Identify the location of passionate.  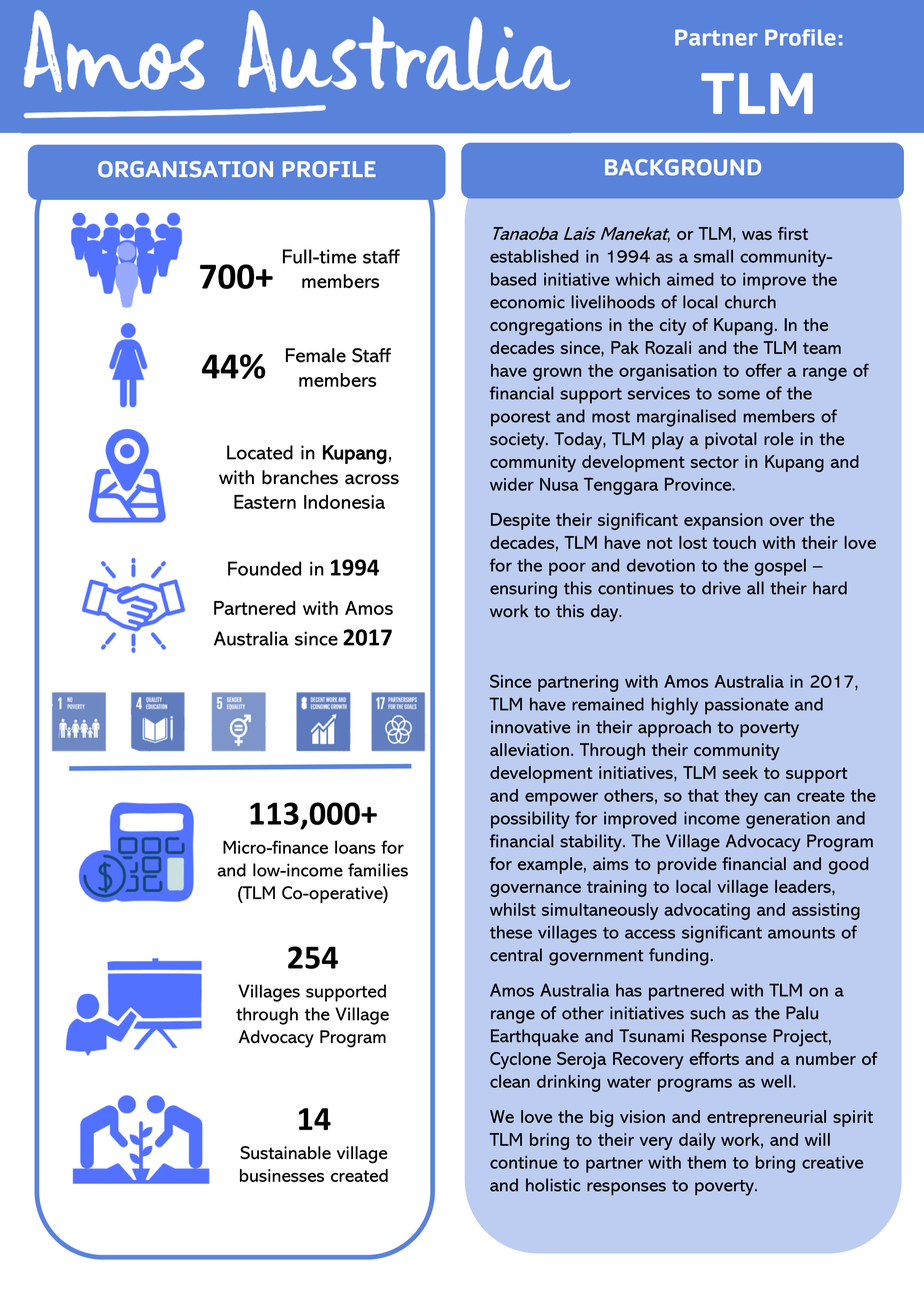
(747, 706).
